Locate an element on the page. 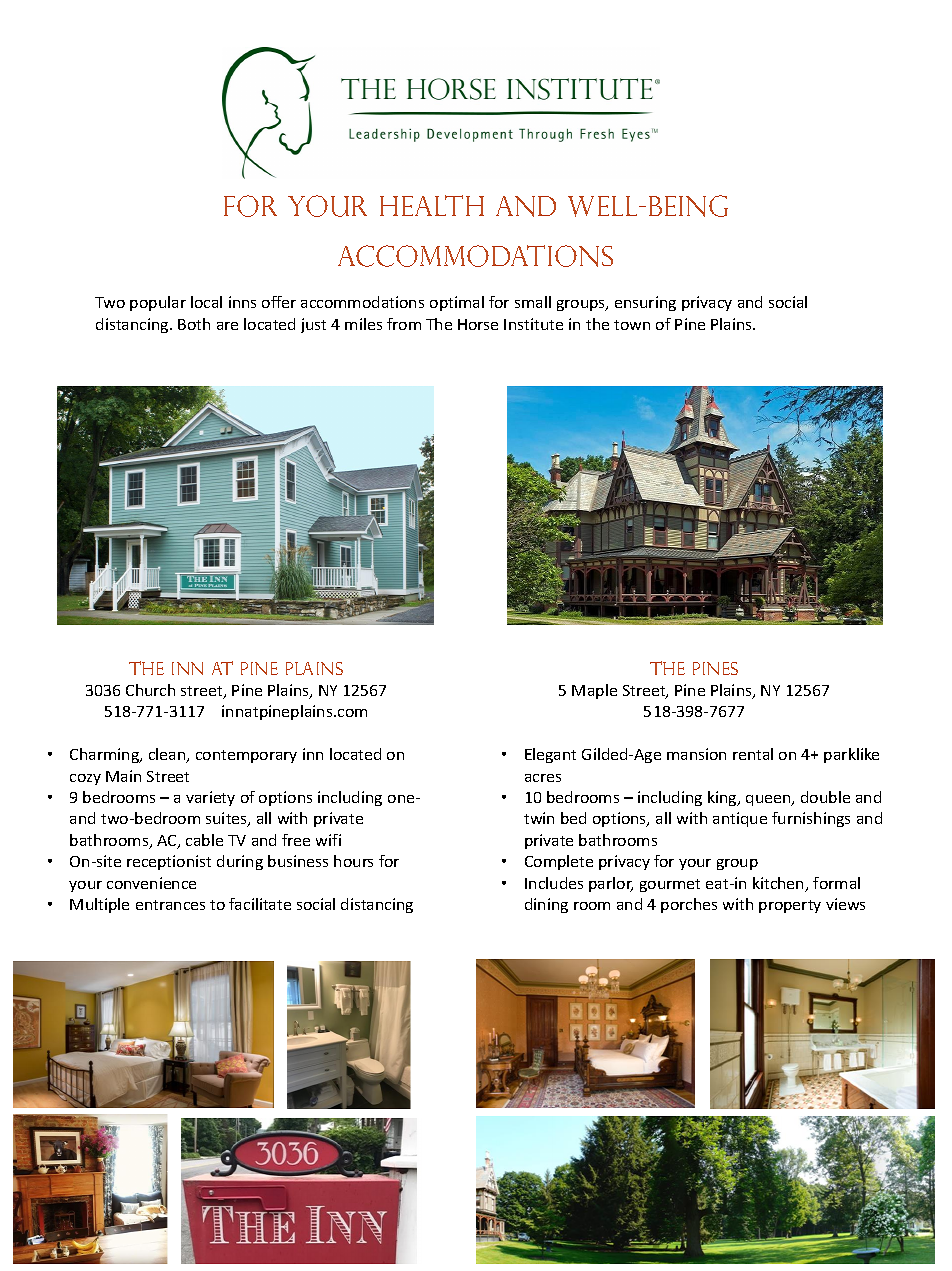  Horse is located at coordinates (478, 324).
